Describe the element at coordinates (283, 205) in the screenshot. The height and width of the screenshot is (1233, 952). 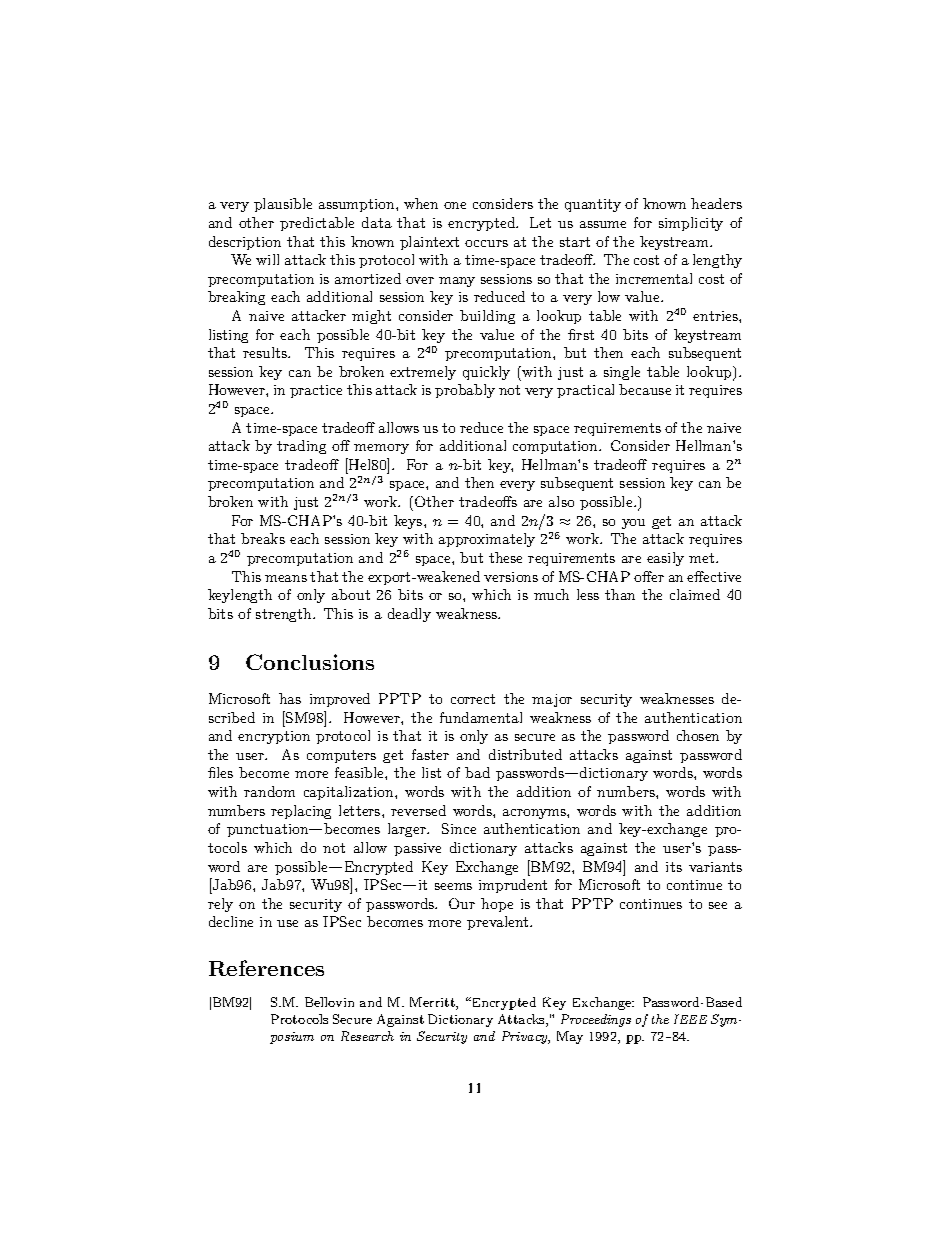
I see `plausible` at that location.
